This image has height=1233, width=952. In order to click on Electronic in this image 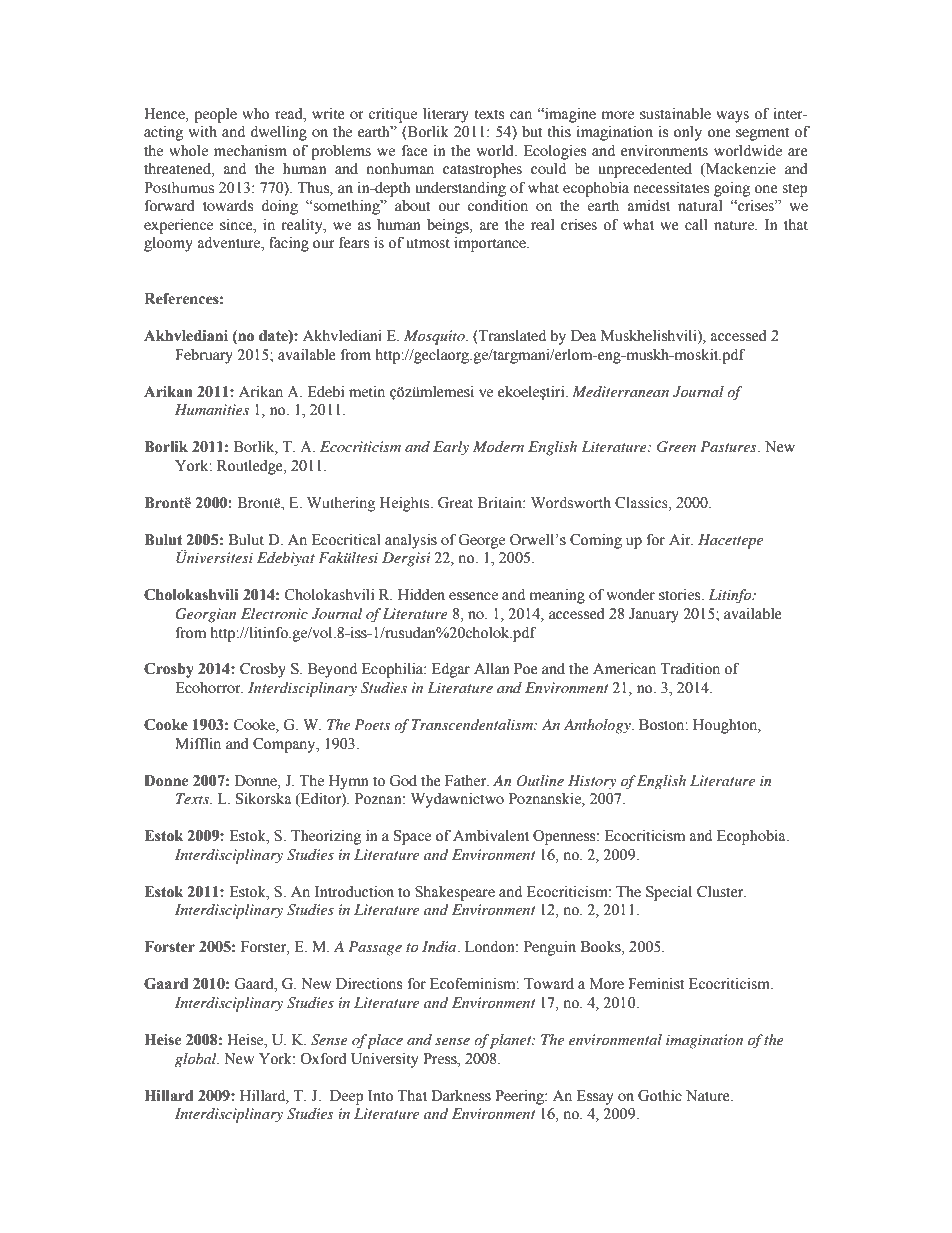, I will do `click(274, 613)`.
